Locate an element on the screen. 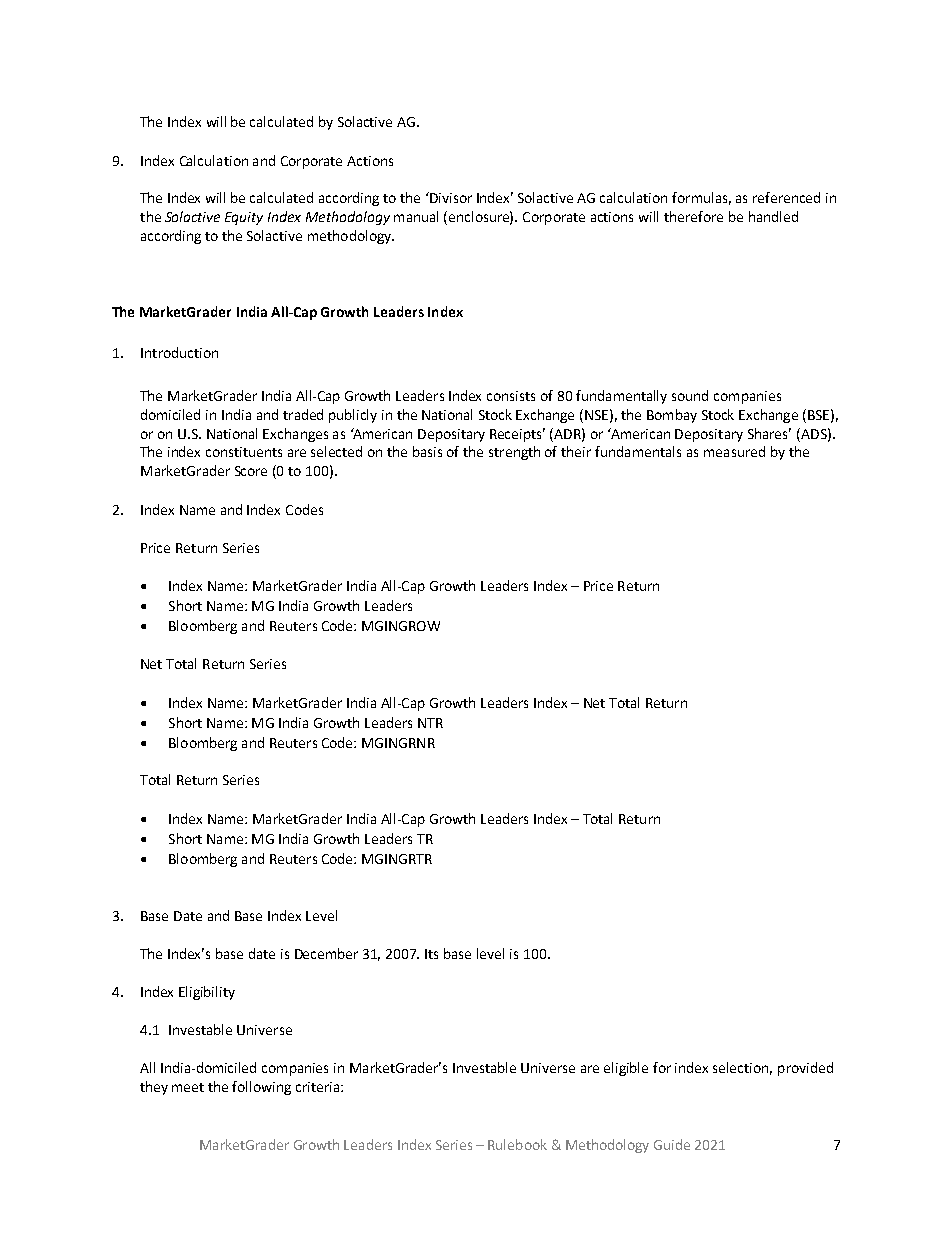  measured is located at coordinates (734, 451).
